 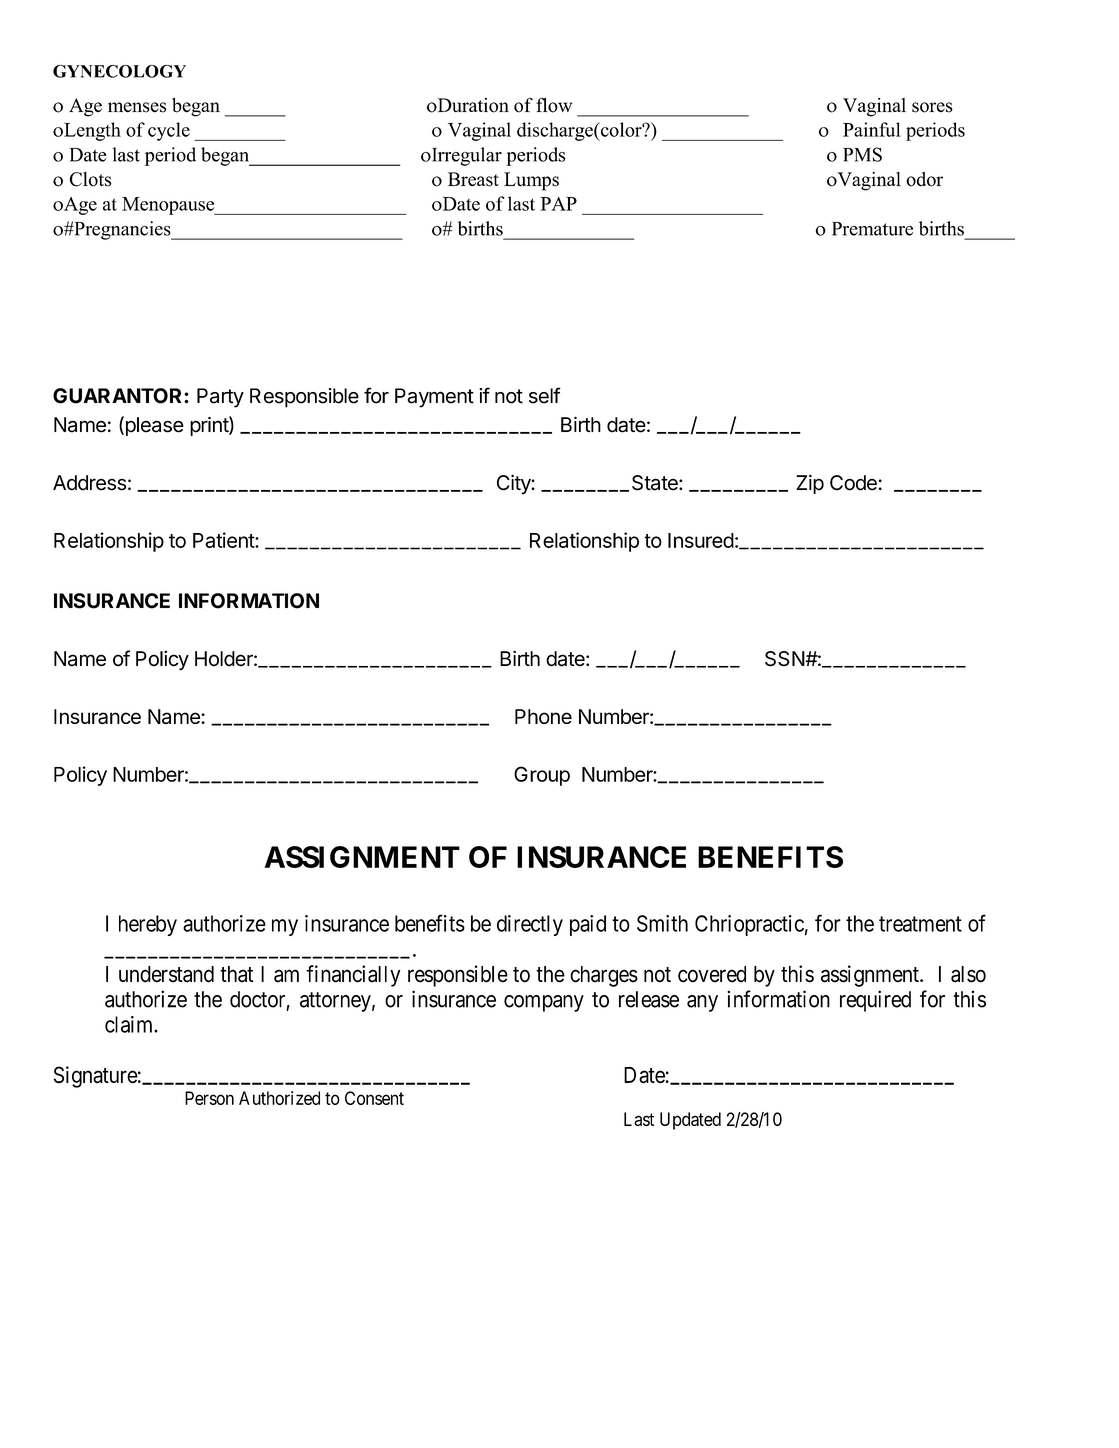 What do you see at coordinates (542, 776) in the screenshot?
I see `Group` at bounding box center [542, 776].
